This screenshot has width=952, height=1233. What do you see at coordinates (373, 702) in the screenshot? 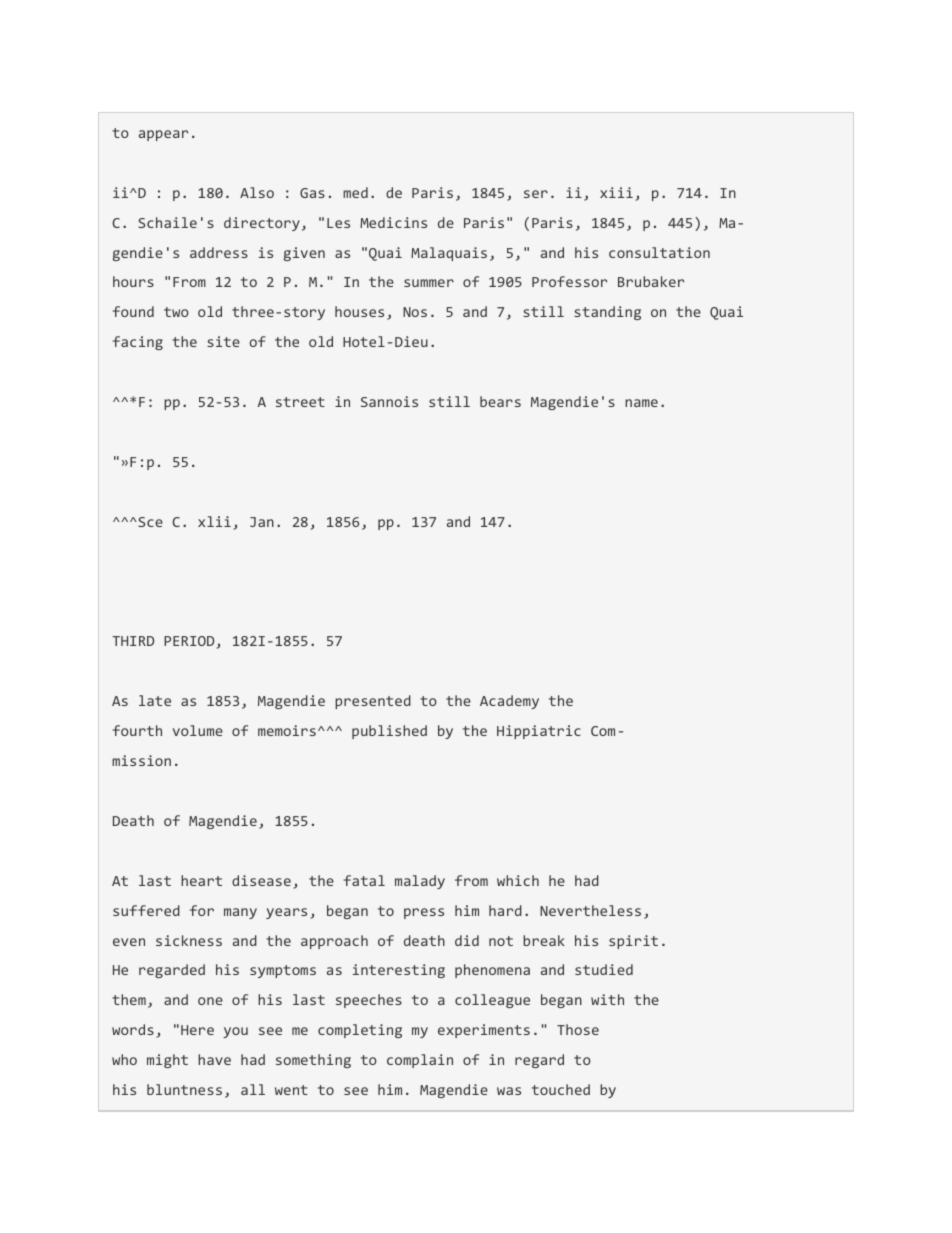
I see `presented` at bounding box center [373, 702].
